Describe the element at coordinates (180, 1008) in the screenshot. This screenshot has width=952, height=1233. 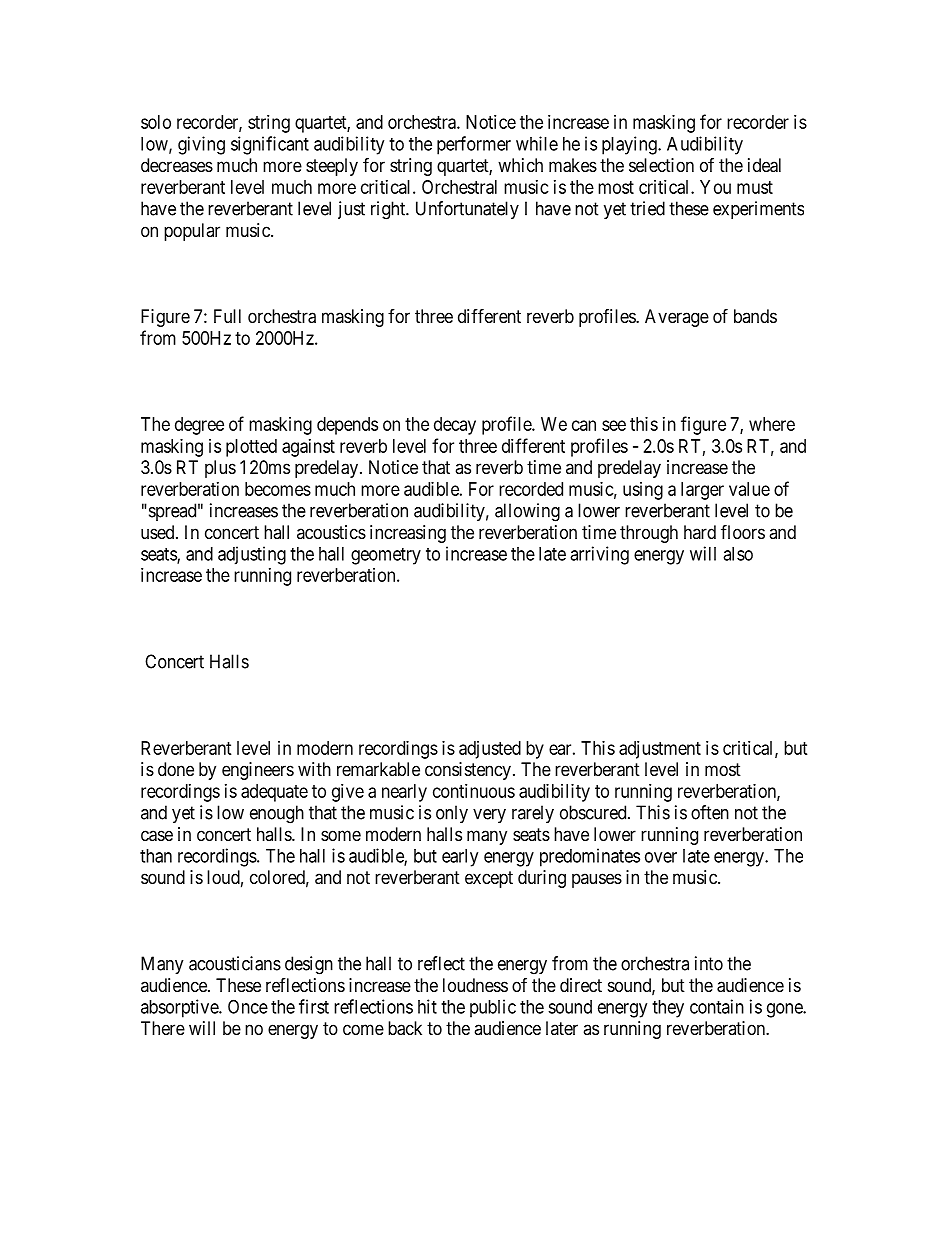
I see `absorptive` at that location.
